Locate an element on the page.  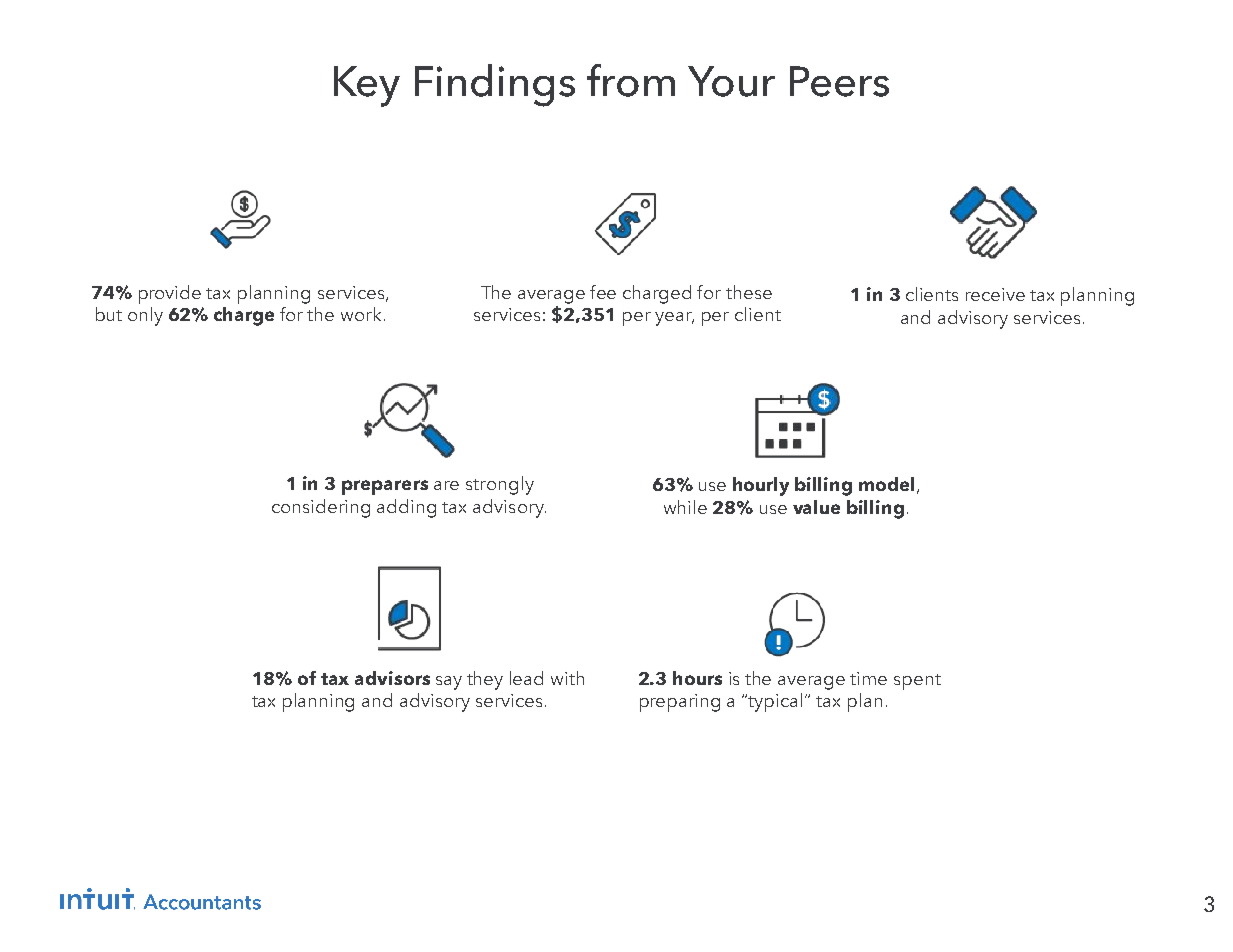
model is located at coordinates (886, 484).
